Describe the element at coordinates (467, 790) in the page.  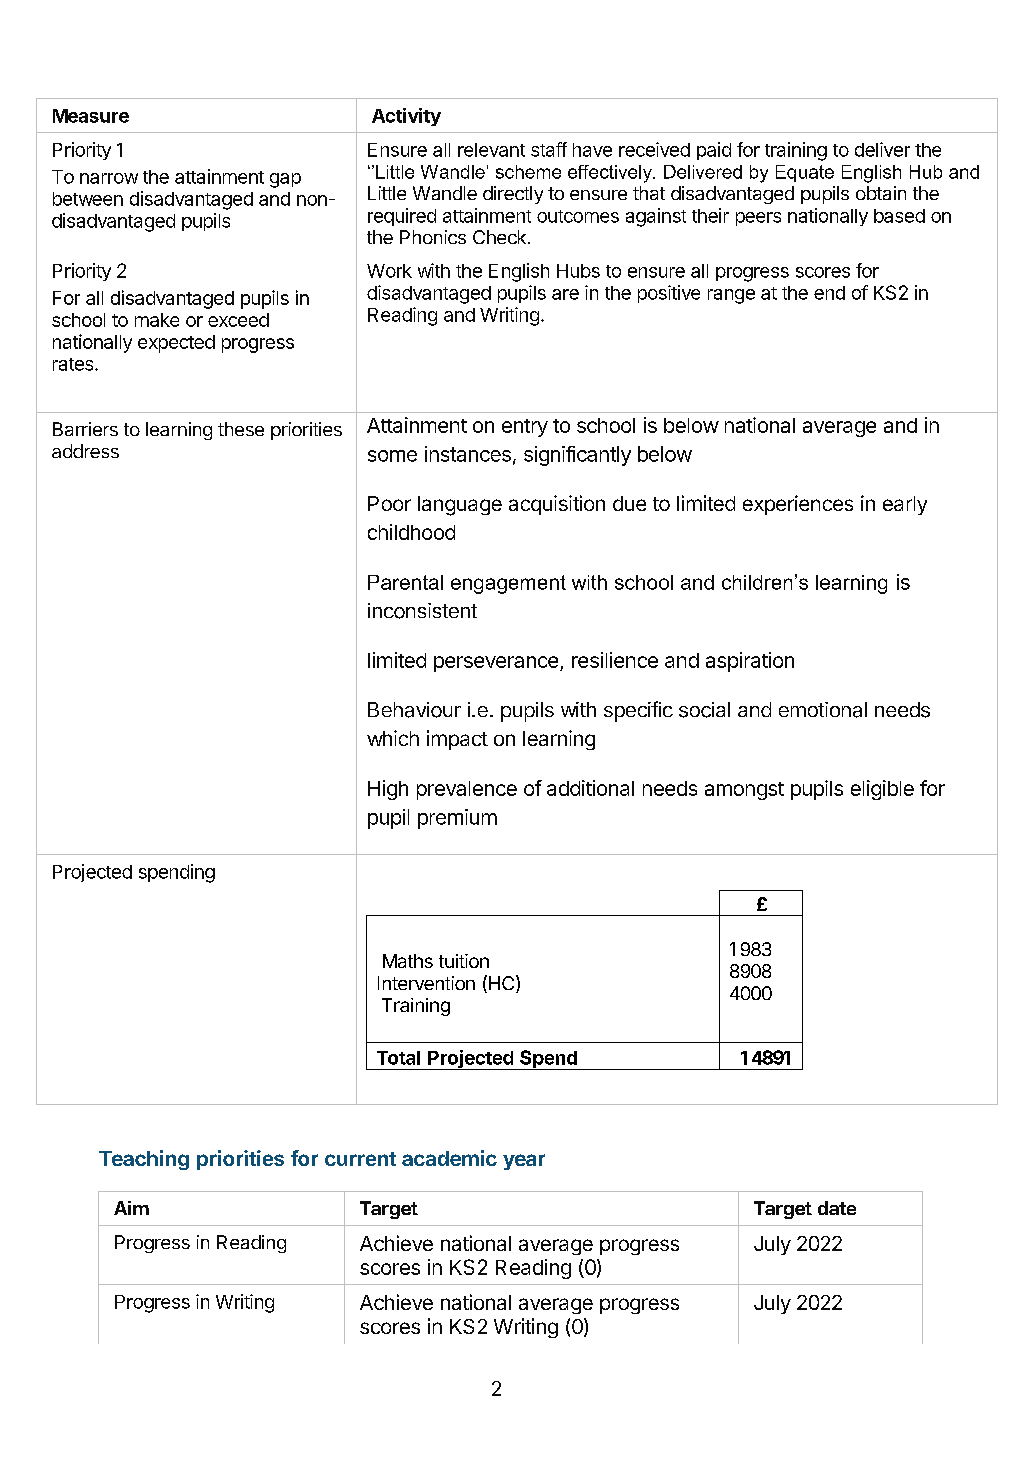
I see `prevalence` at that location.
